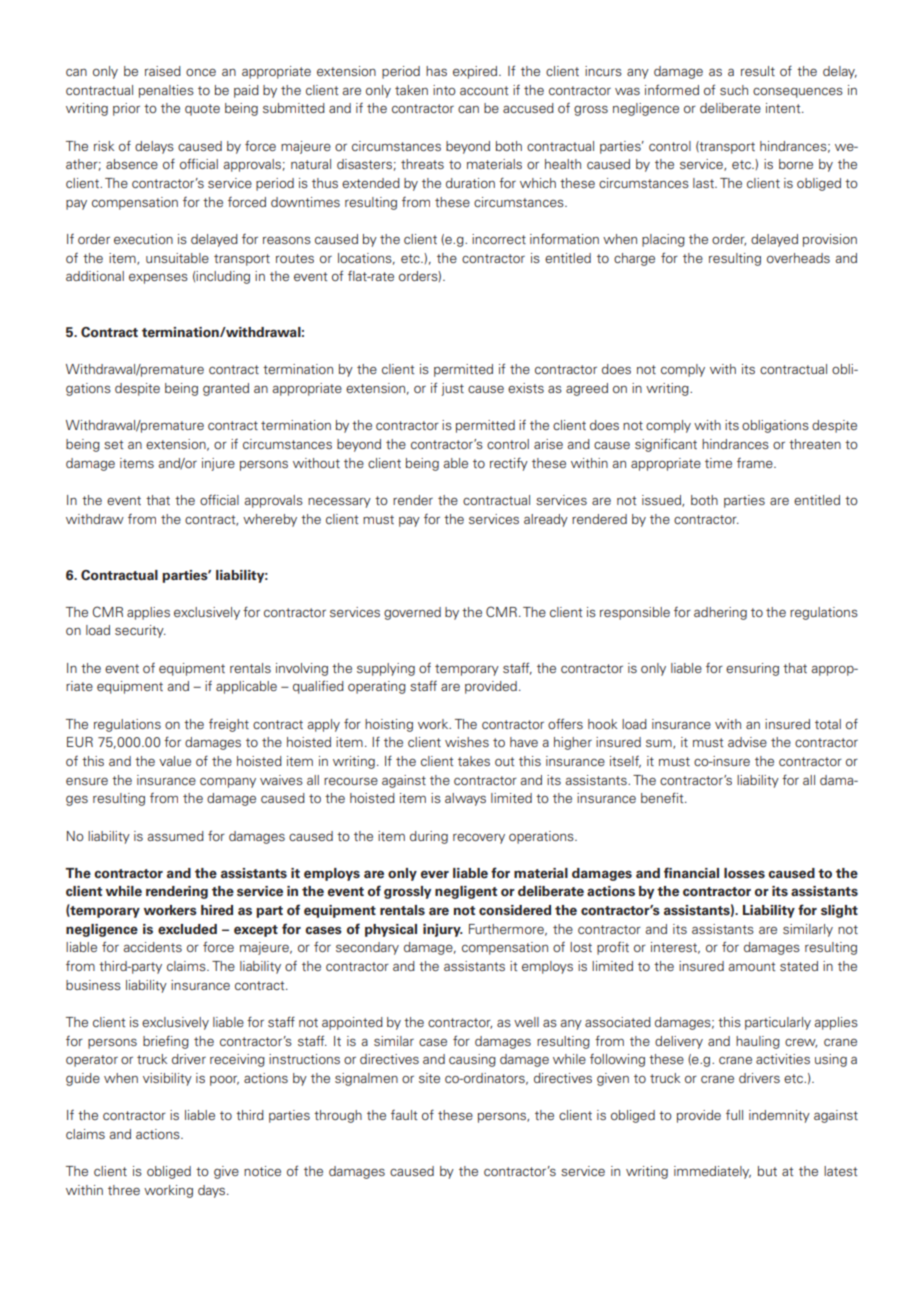 This document has height=1308, width=924. Describe the element at coordinates (412, 613) in the document. I see `governed` at that location.
